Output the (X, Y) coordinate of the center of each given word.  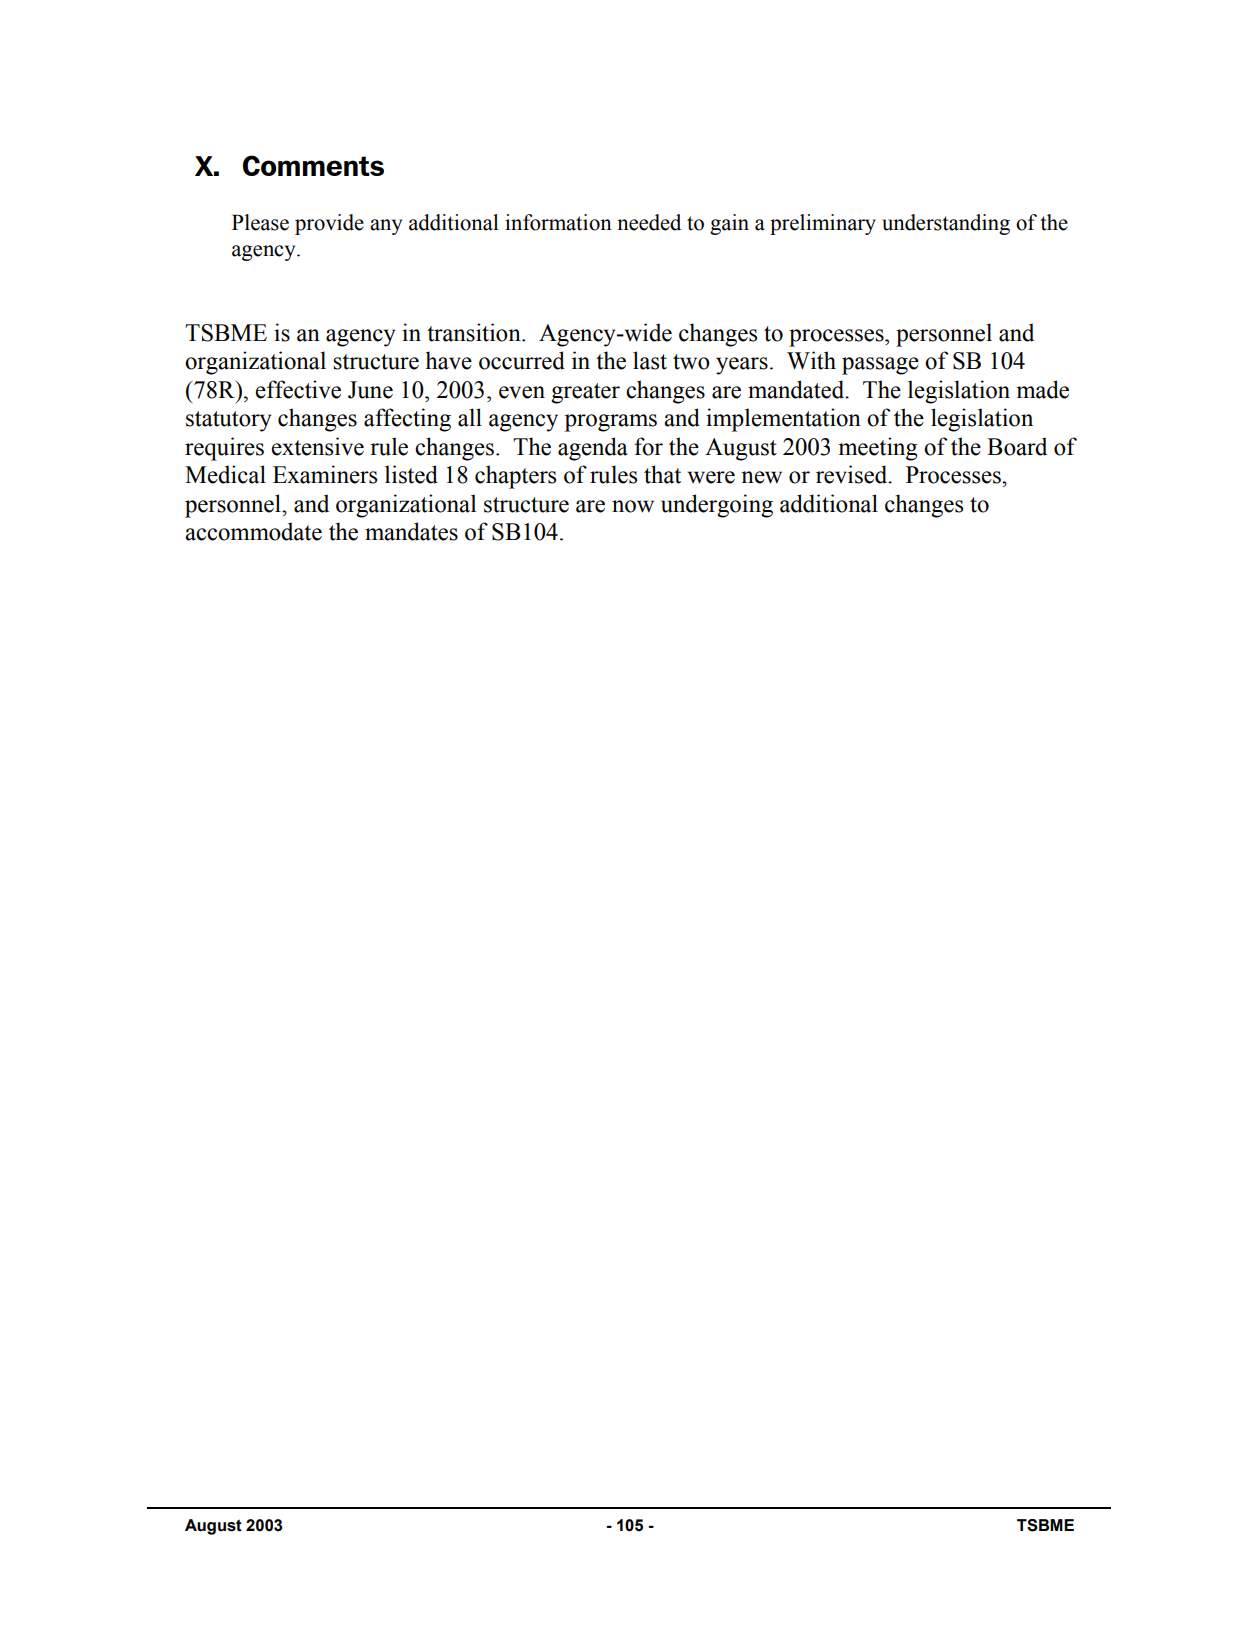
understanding (946, 224)
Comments (313, 165)
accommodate (253, 531)
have (449, 360)
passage (880, 366)
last (650, 360)
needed (649, 222)
